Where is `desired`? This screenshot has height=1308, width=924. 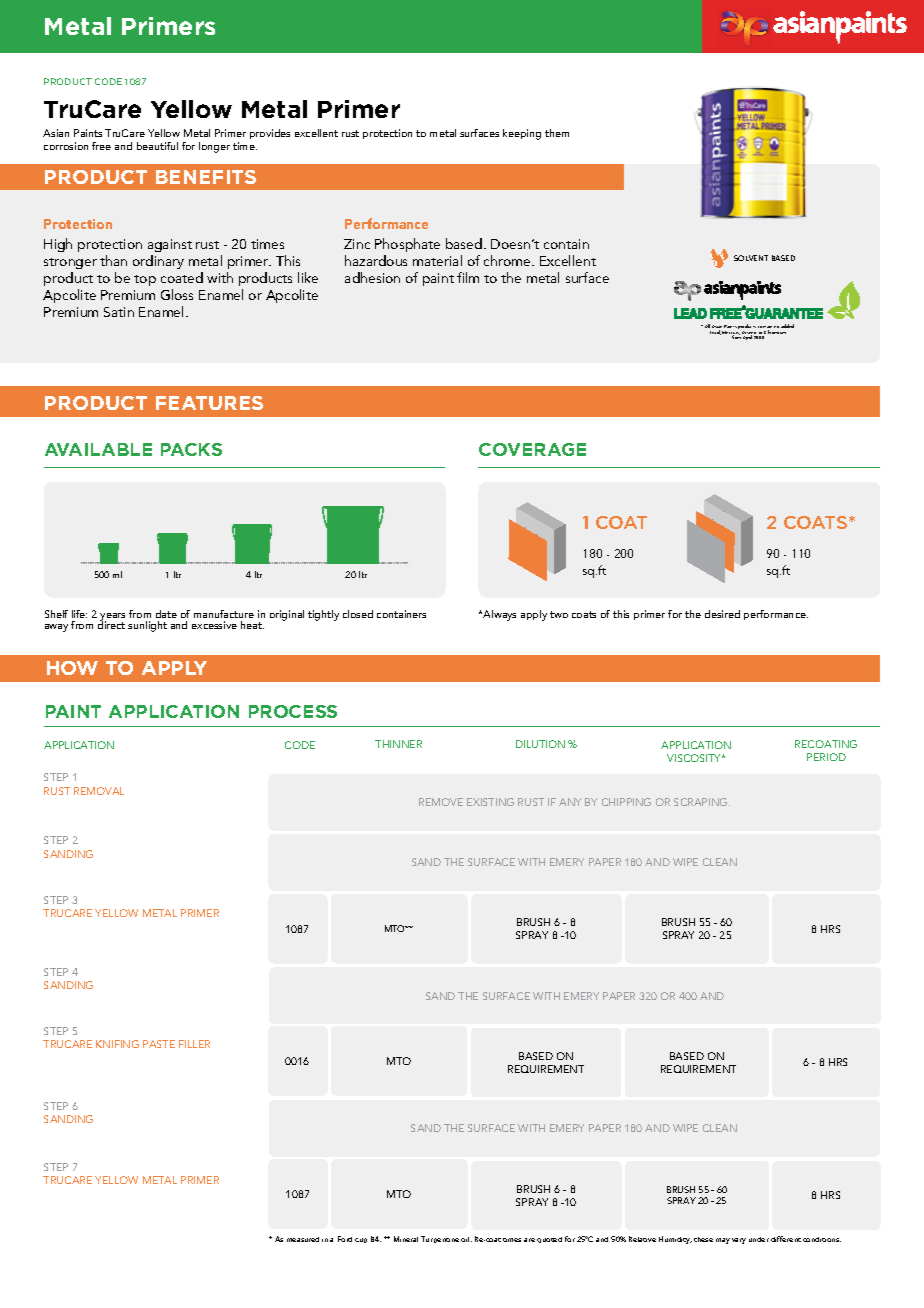 desired is located at coordinates (722, 614).
